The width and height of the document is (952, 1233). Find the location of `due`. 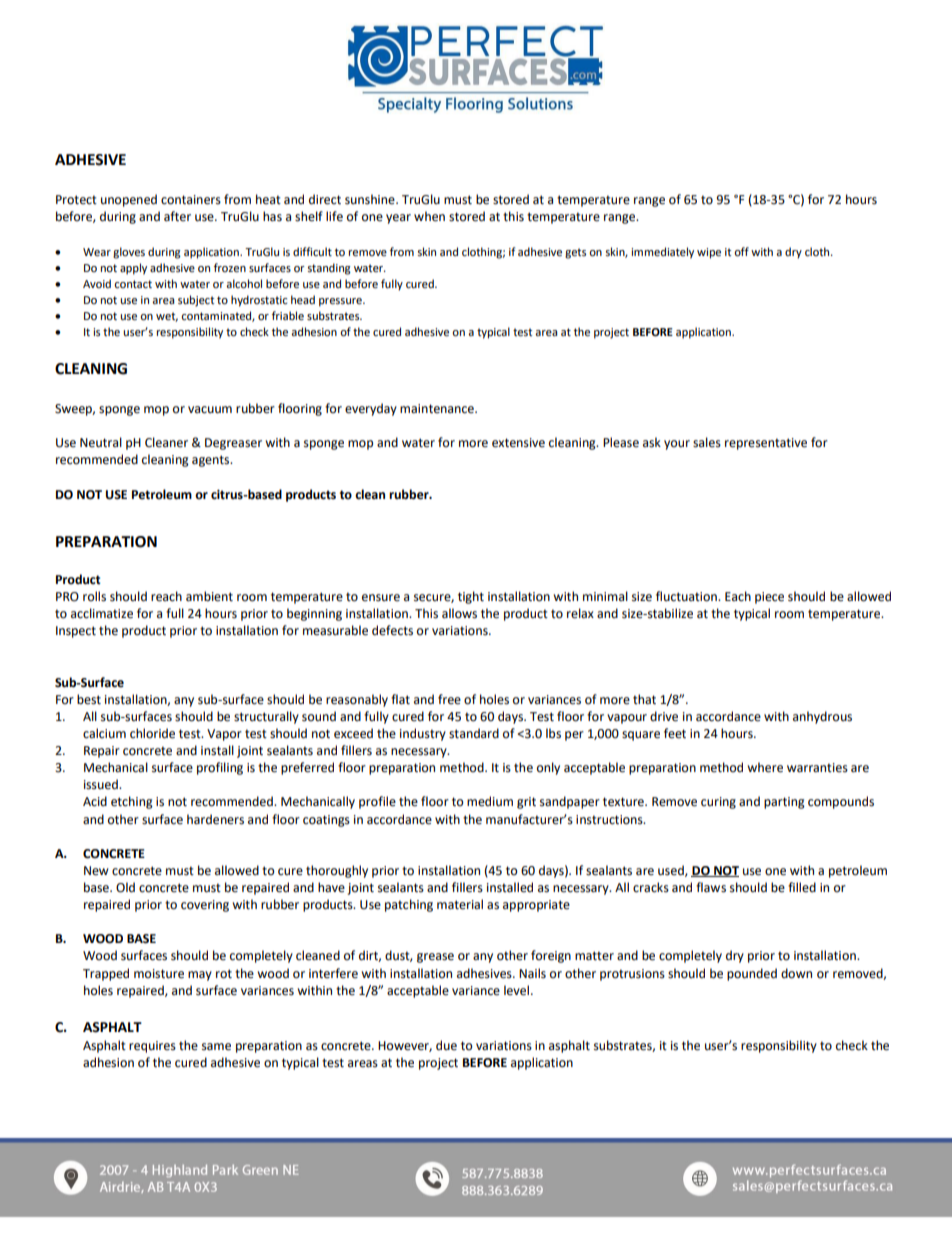

due is located at coordinates (446, 1045).
